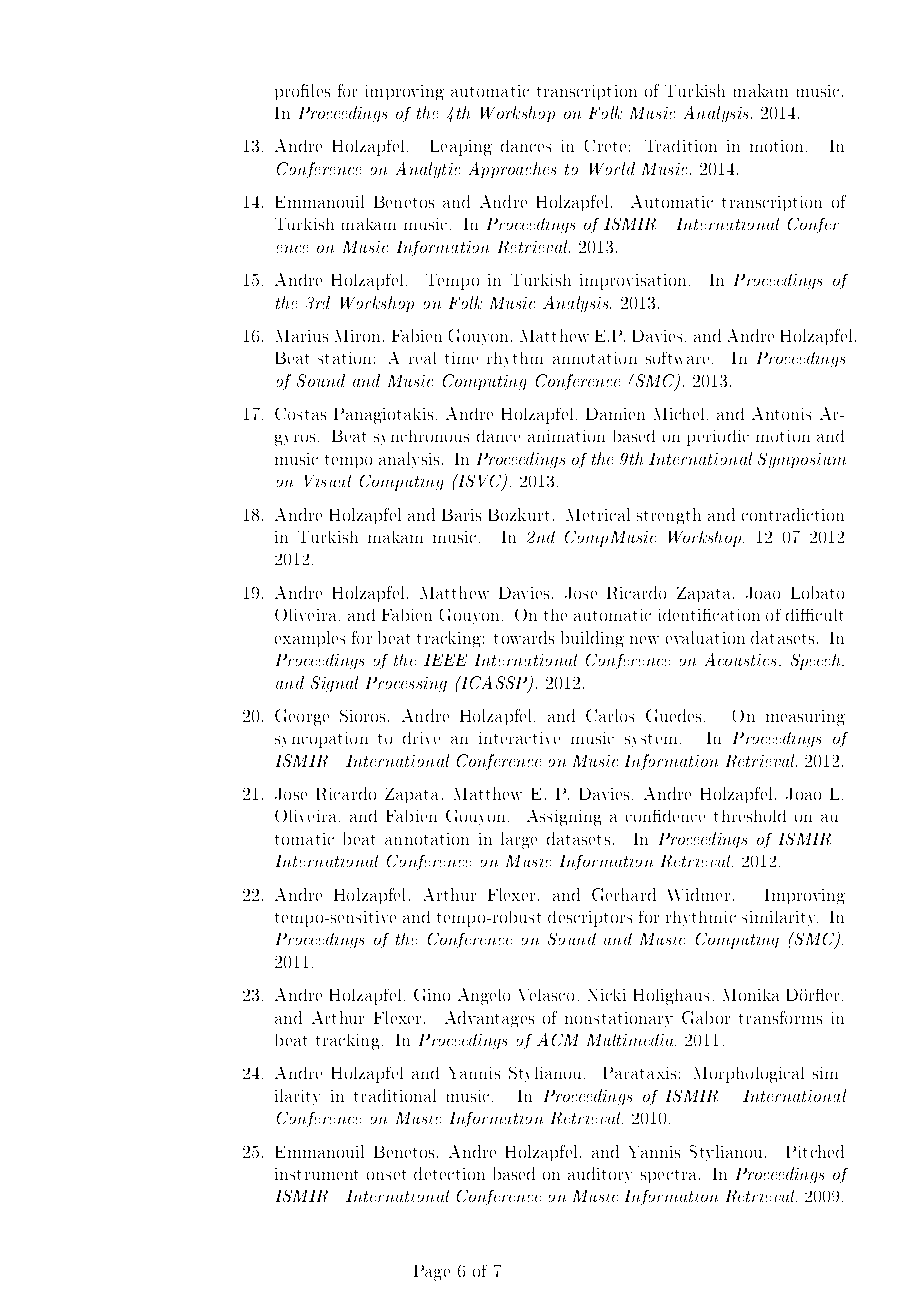 Image resolution: width=924 pixels, height=1308 pixels. What do you see at coordinates (300, 414) in the image?
I see `Costas` at bounding box center [300, 414].
